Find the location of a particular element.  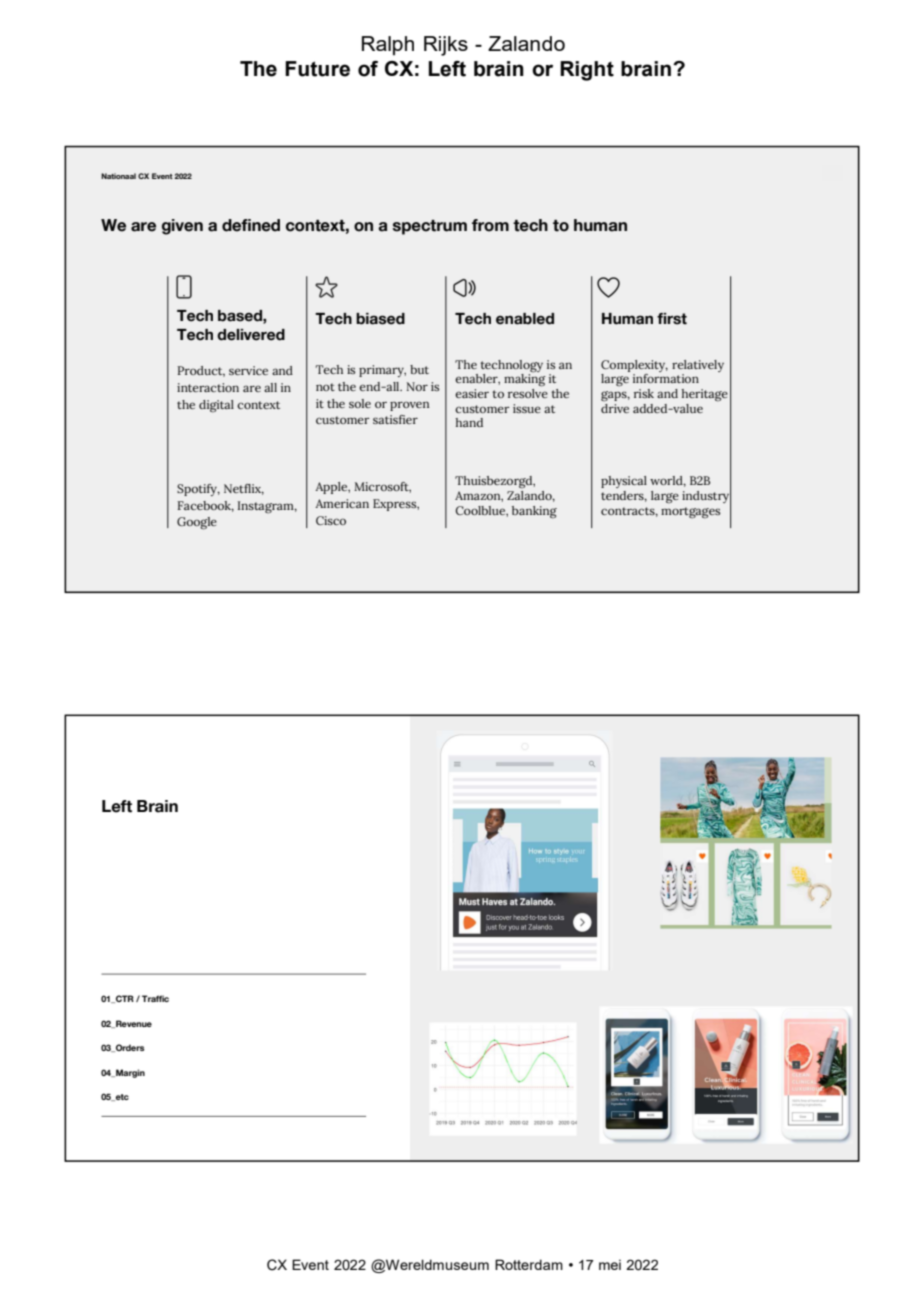

mei is located at coordinates (610, 1264).
